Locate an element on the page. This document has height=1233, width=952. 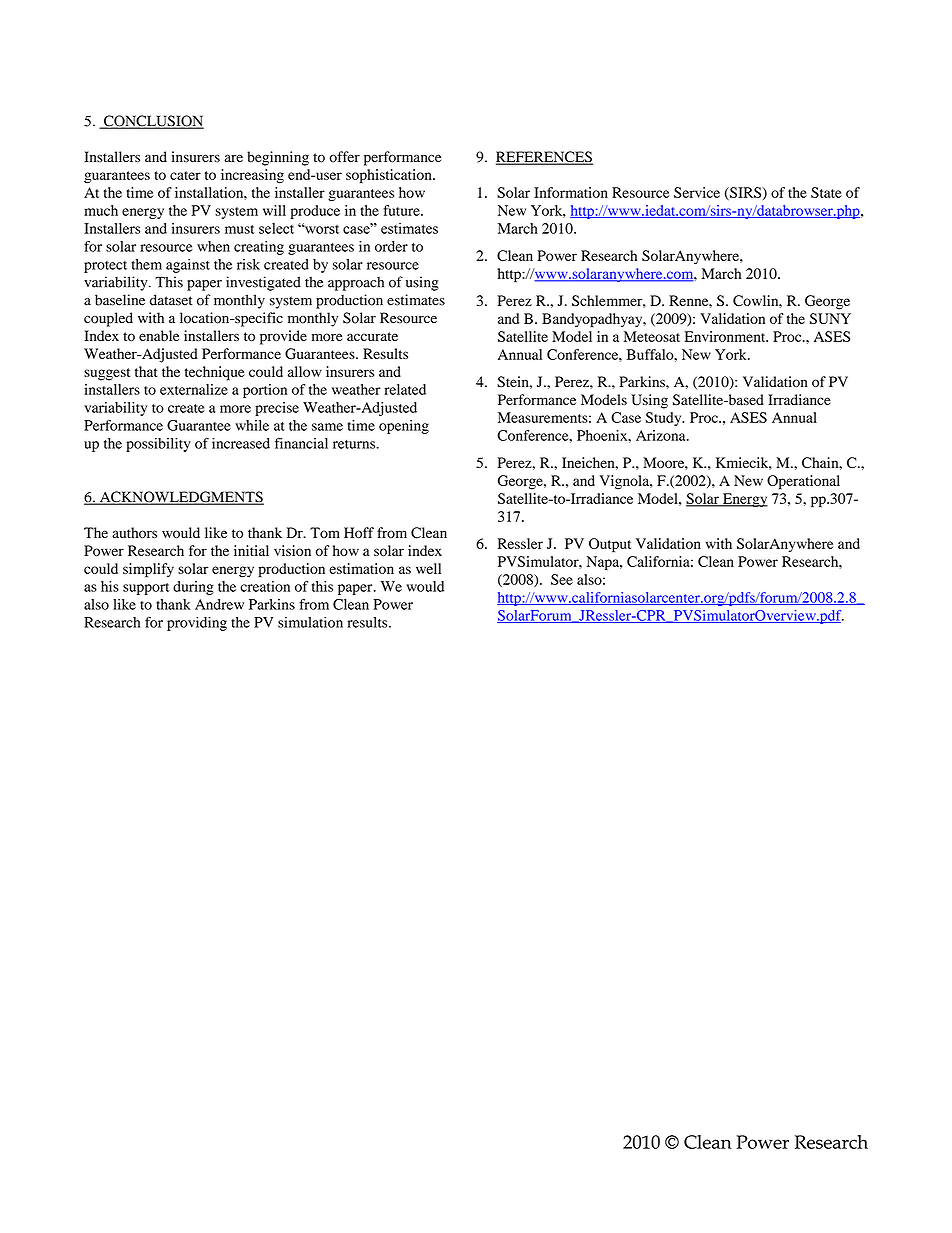
Operational is located at coordinates (803, 482).
